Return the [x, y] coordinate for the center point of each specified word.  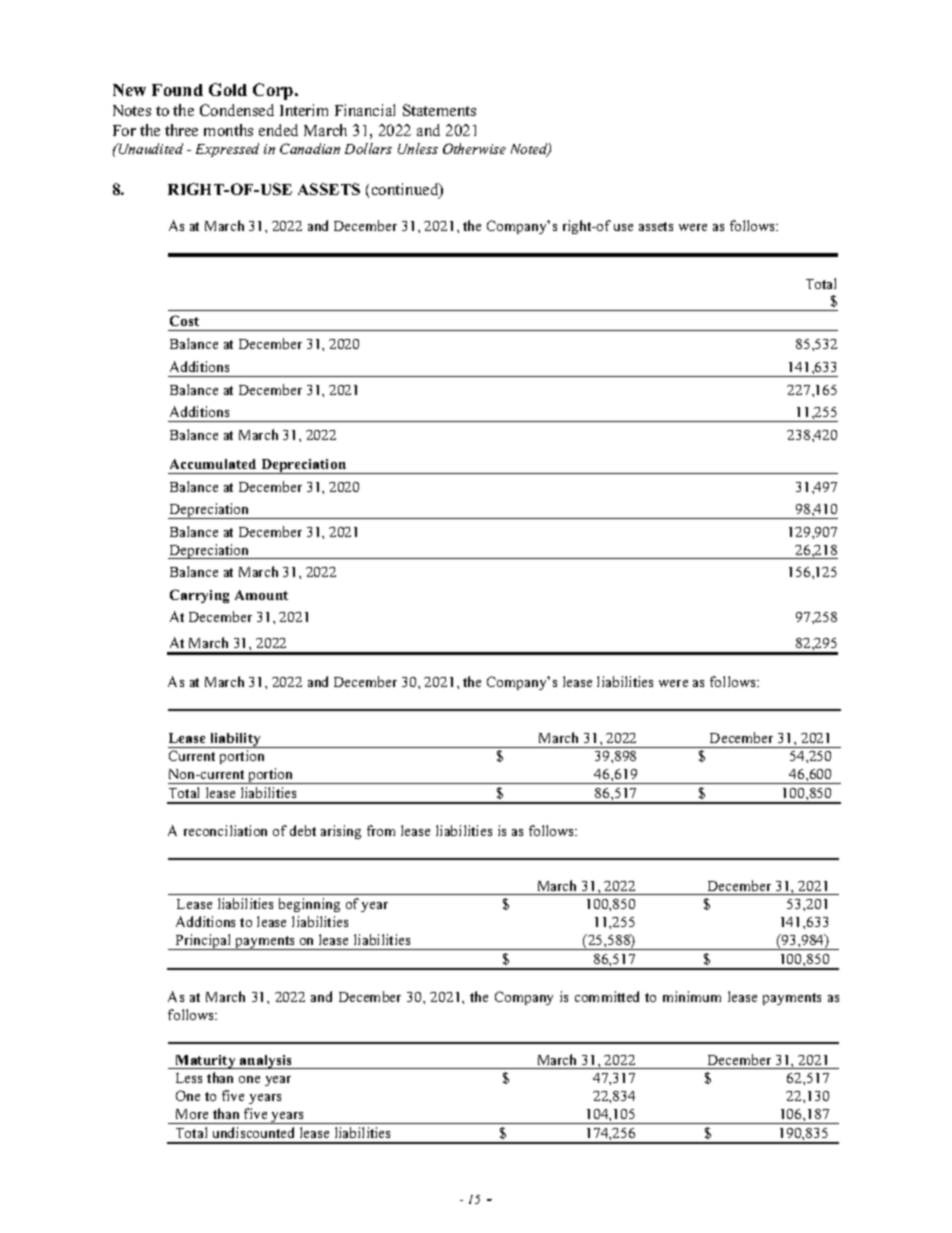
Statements [439, 110]
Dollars [368, 148]
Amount [261, 595]
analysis [266, 1062]
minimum [692, 996]
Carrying [199, 596]
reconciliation [225, 830]
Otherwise [474, 148]
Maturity [205, 1062]
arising [341, 832]
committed [607, 996]
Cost [184, 320]
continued [406, 190]
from [381, 830]
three [181, 130]
